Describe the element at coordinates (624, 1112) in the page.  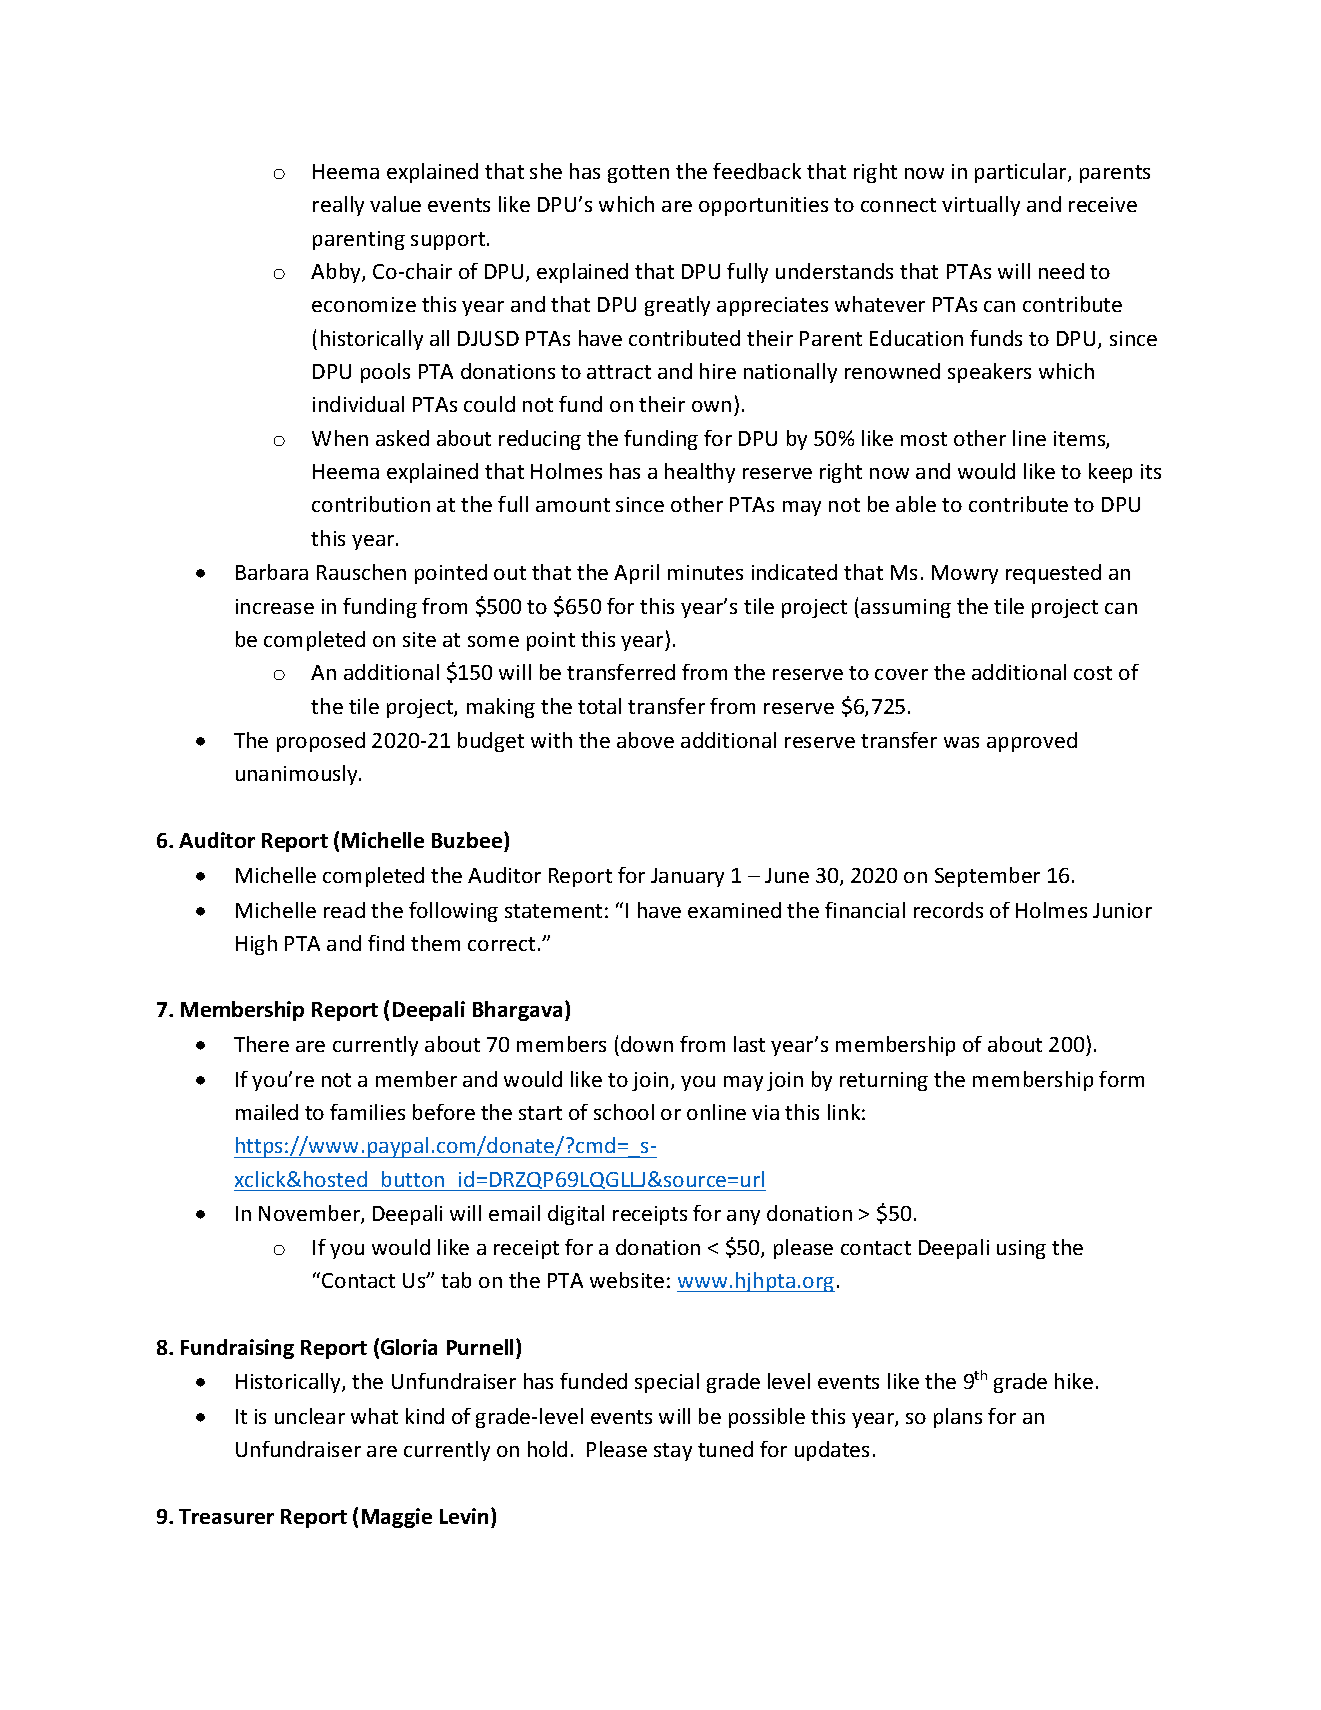
I see `school` at that location.
